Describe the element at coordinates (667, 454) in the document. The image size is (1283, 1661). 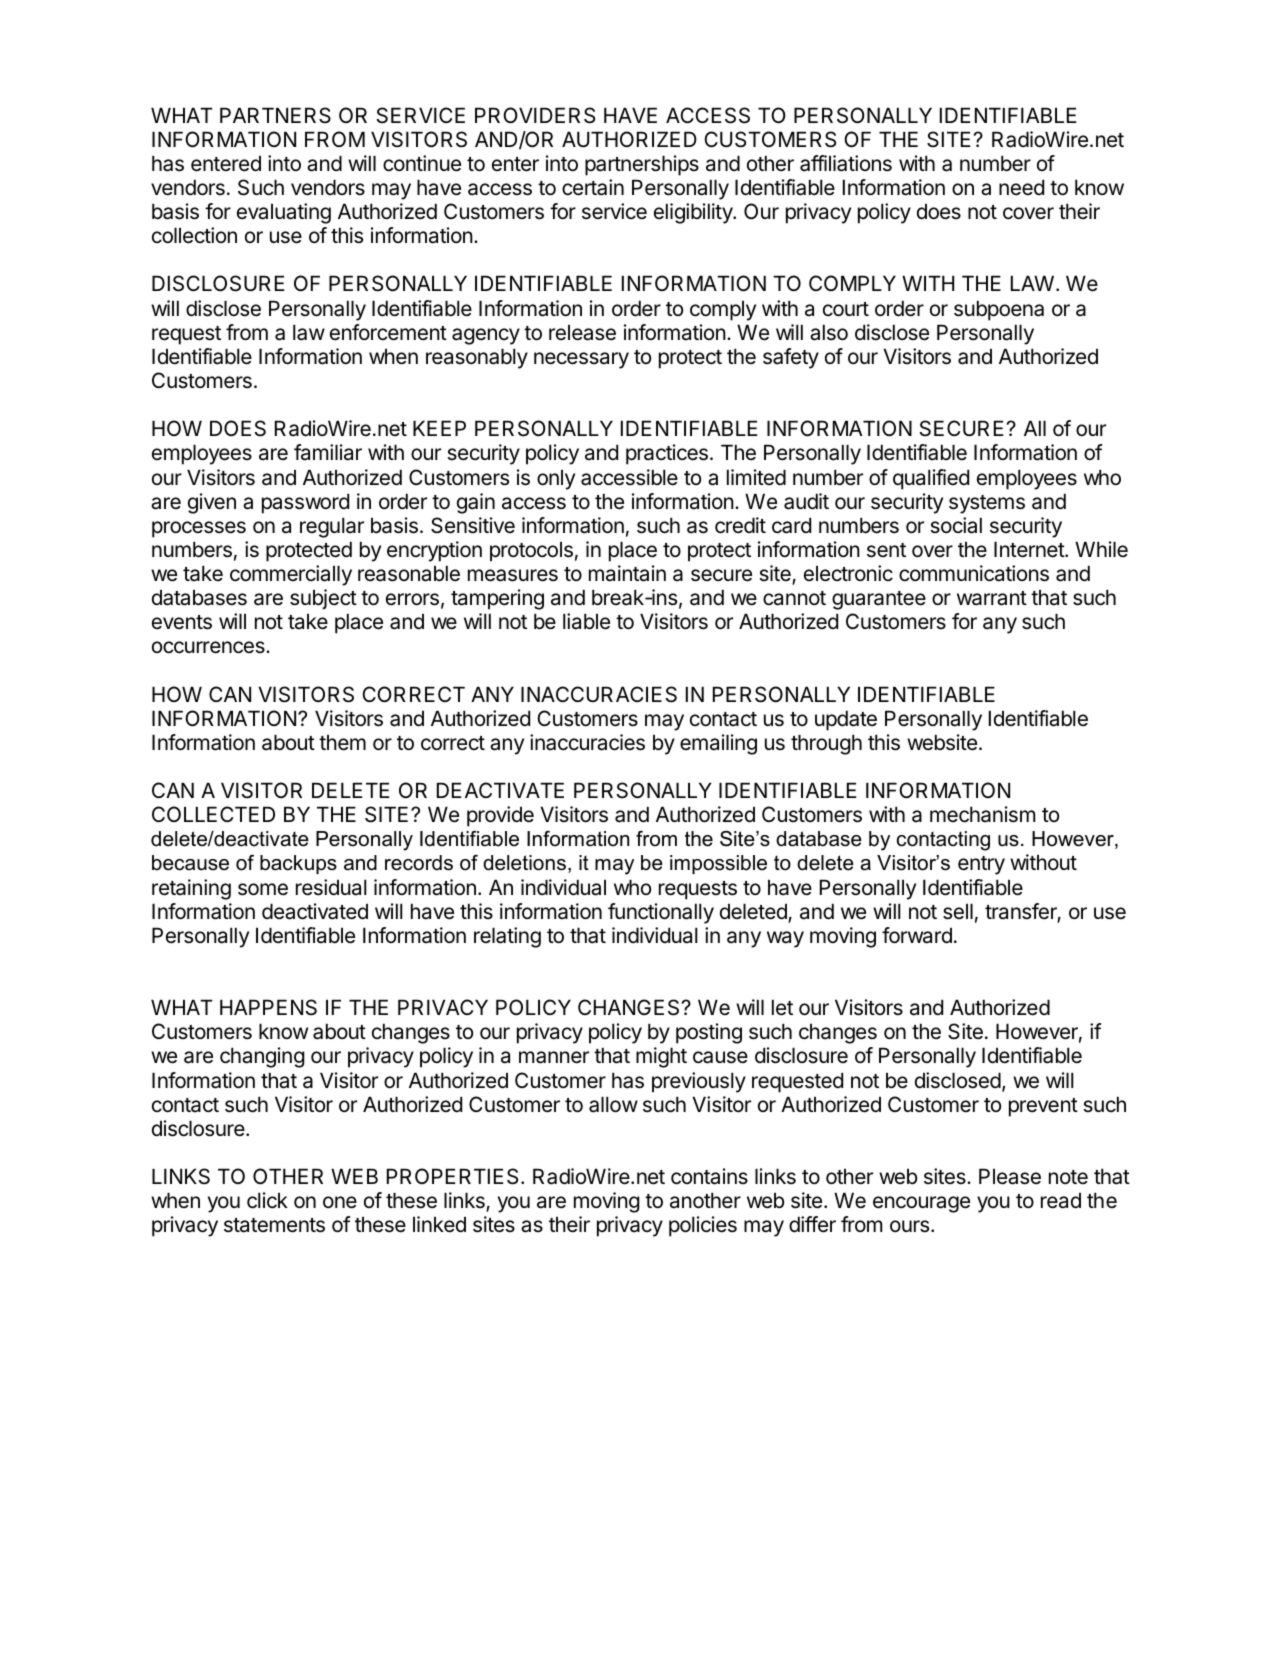
I see `practices` at that location.
